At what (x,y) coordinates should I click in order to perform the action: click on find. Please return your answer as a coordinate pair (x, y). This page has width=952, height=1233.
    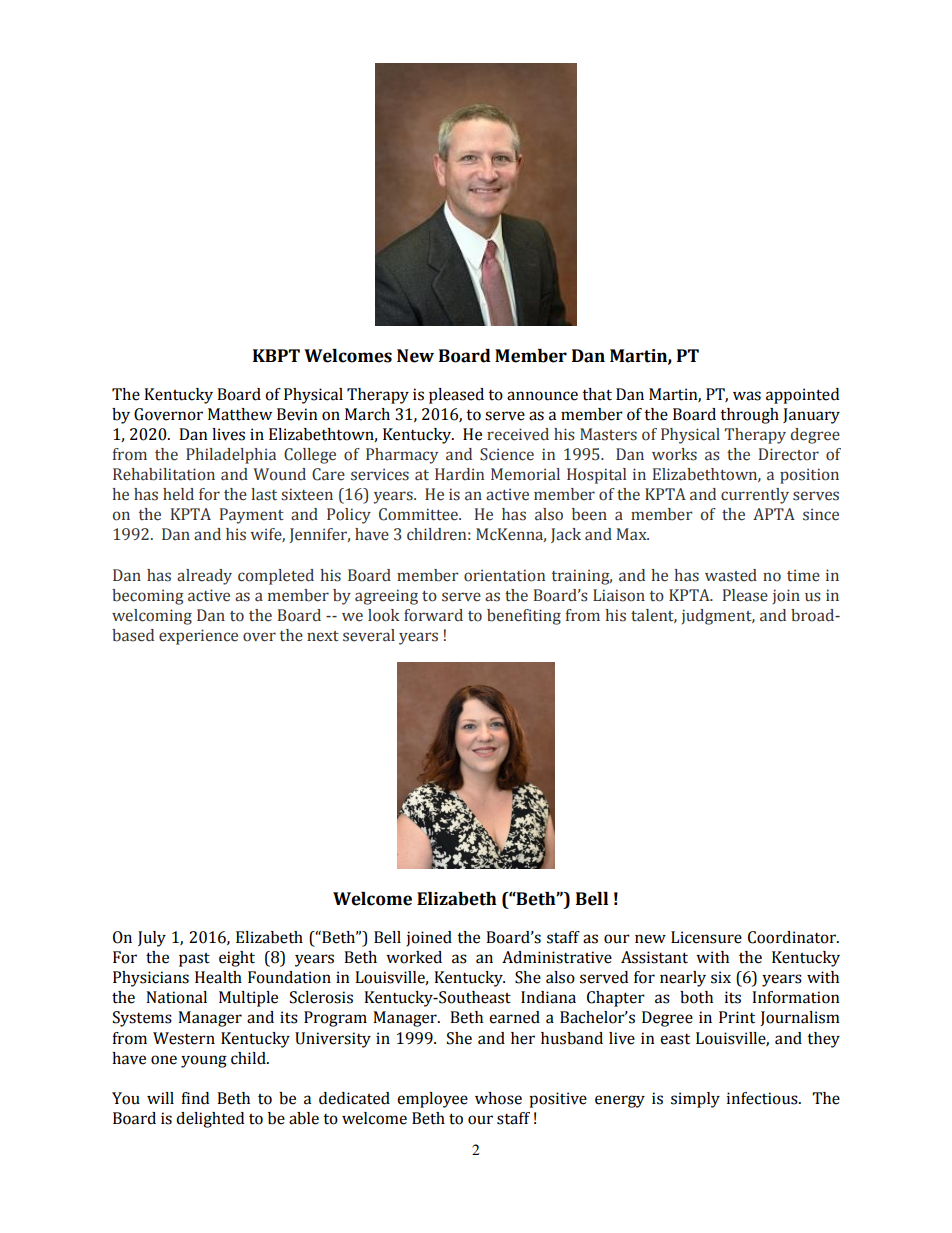
    Looking at the image, I should click on (195, 1098).
